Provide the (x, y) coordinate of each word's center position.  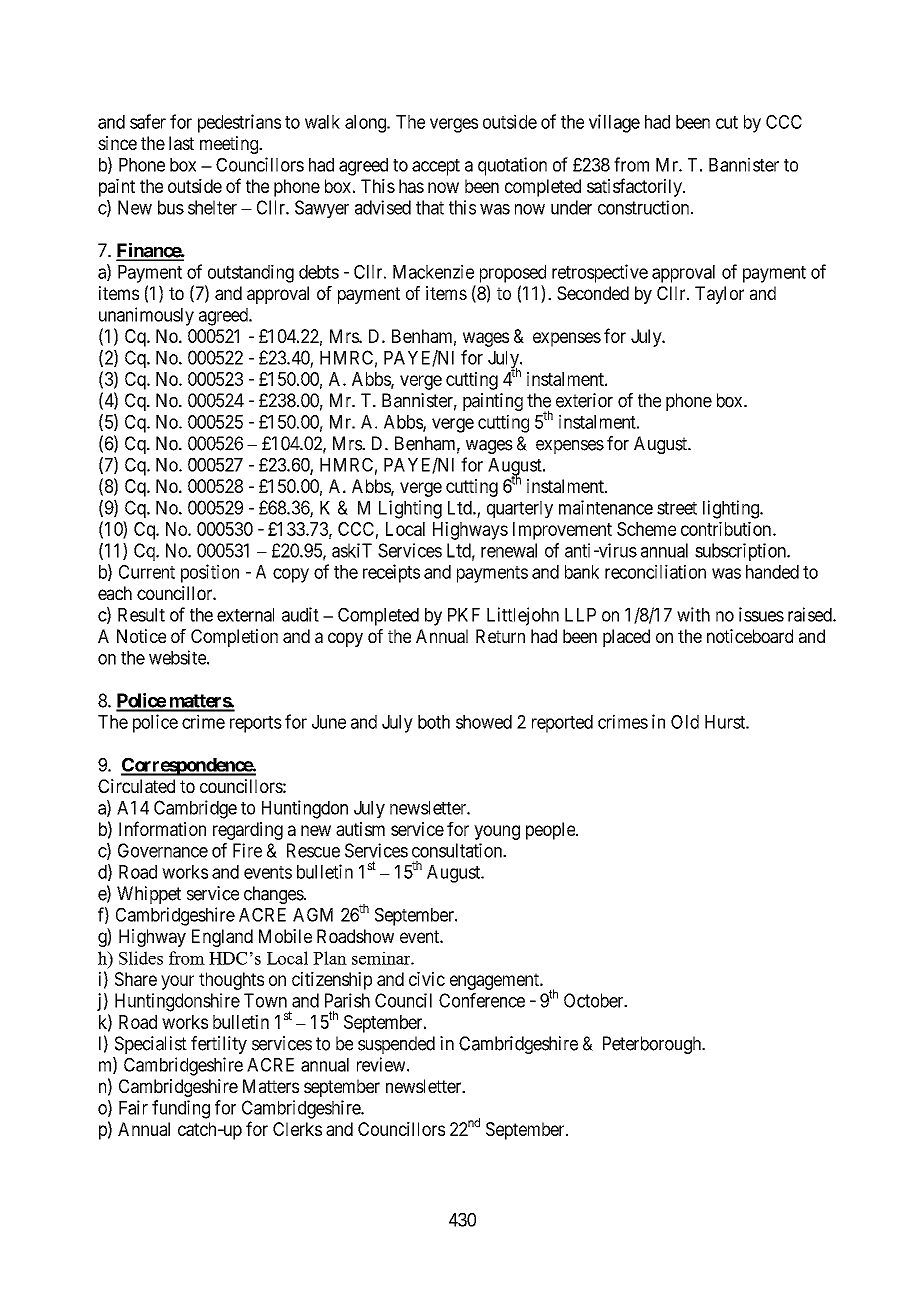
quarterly (520, 510)
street (677, 508)
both (434, 722)
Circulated (136, 786)
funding (181, 1109)
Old (685, 722)
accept (436, 167)
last (181, 143)
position (210, 573)
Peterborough (653, 1045)
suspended (396, 1045)
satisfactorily (635, 187)
